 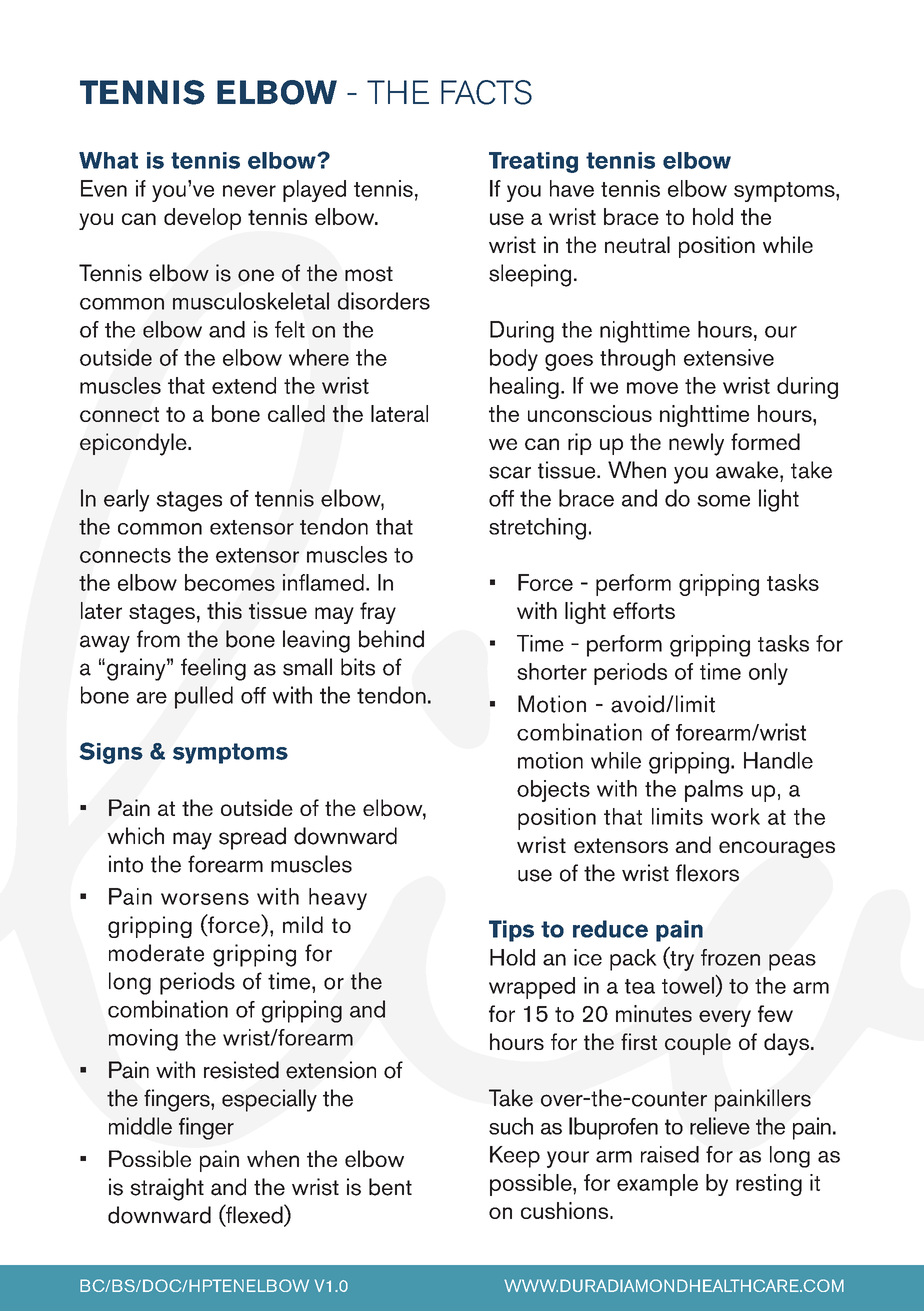 I want to click on have, so click(x=572, y=188).
